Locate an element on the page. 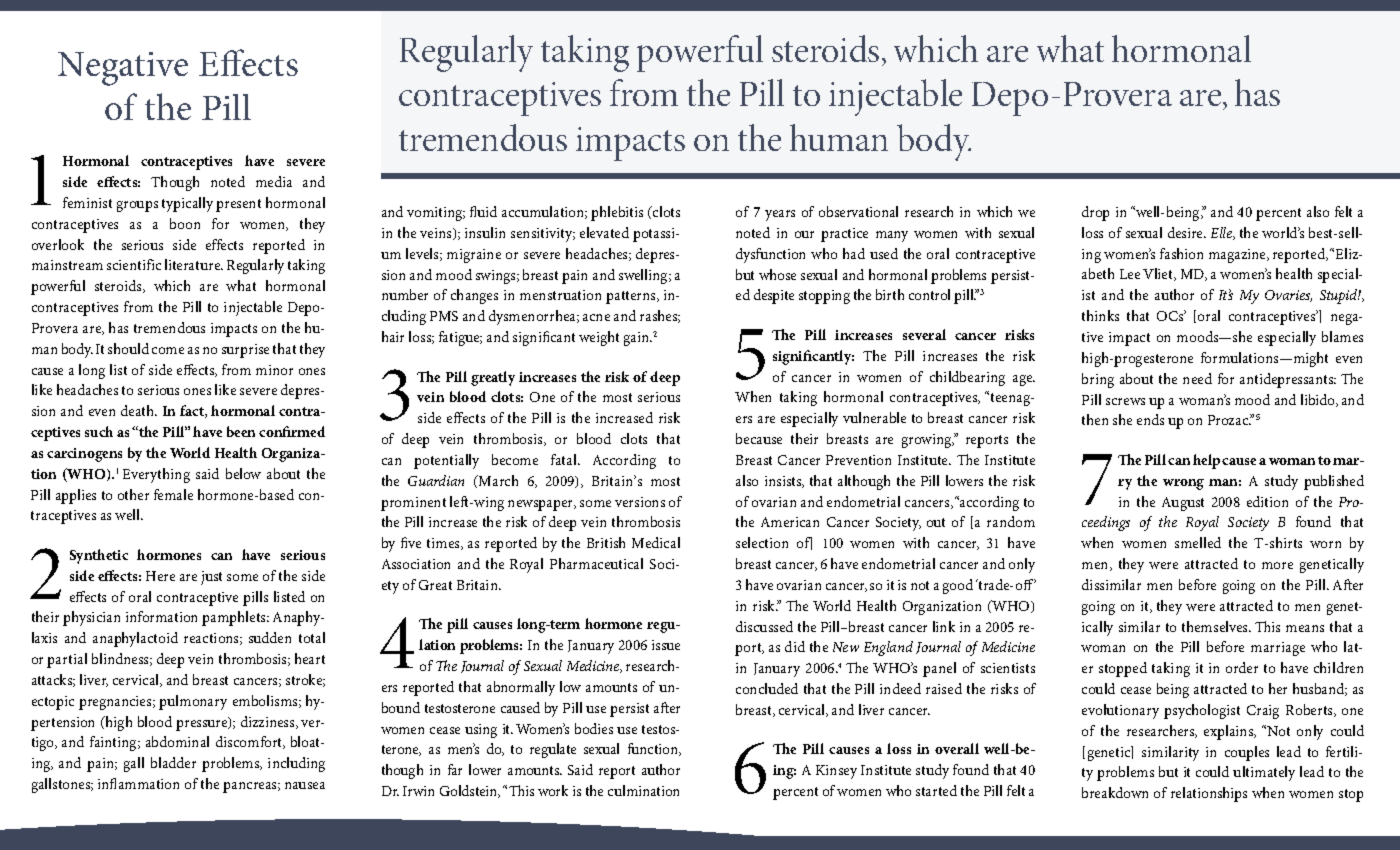 The height and width of the document is (850, 1400). just is located at coordinates (211, 578).
